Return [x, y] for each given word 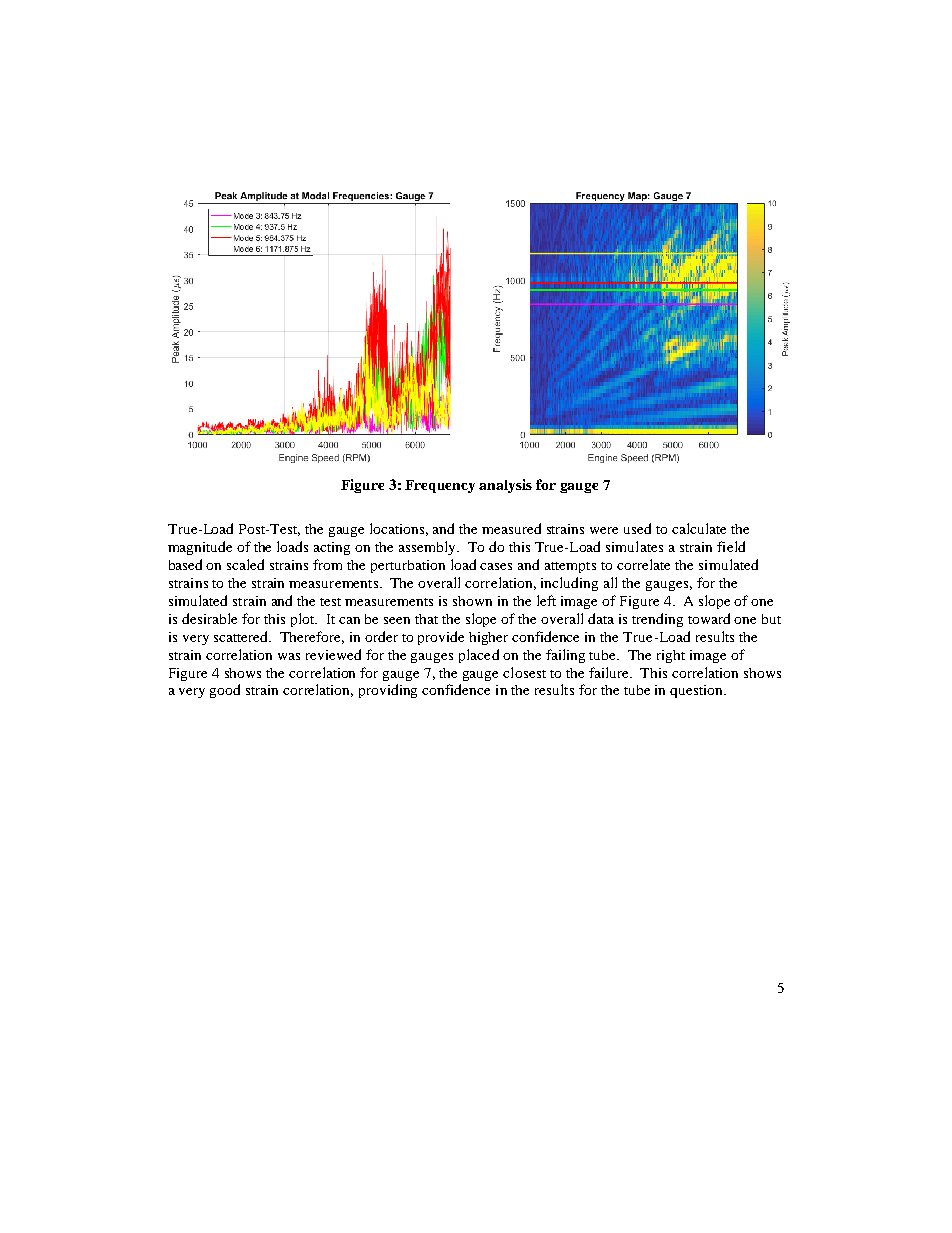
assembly [428, 548]
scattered [242, 636]
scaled [245, 564]
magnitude [200, 548]
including [569, 584]
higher [488, 638]
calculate [699, 528]
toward [709, 618]
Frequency [440, 486]
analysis [505, 486]
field [731, 546]
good [225, 691]
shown [472, 601]
